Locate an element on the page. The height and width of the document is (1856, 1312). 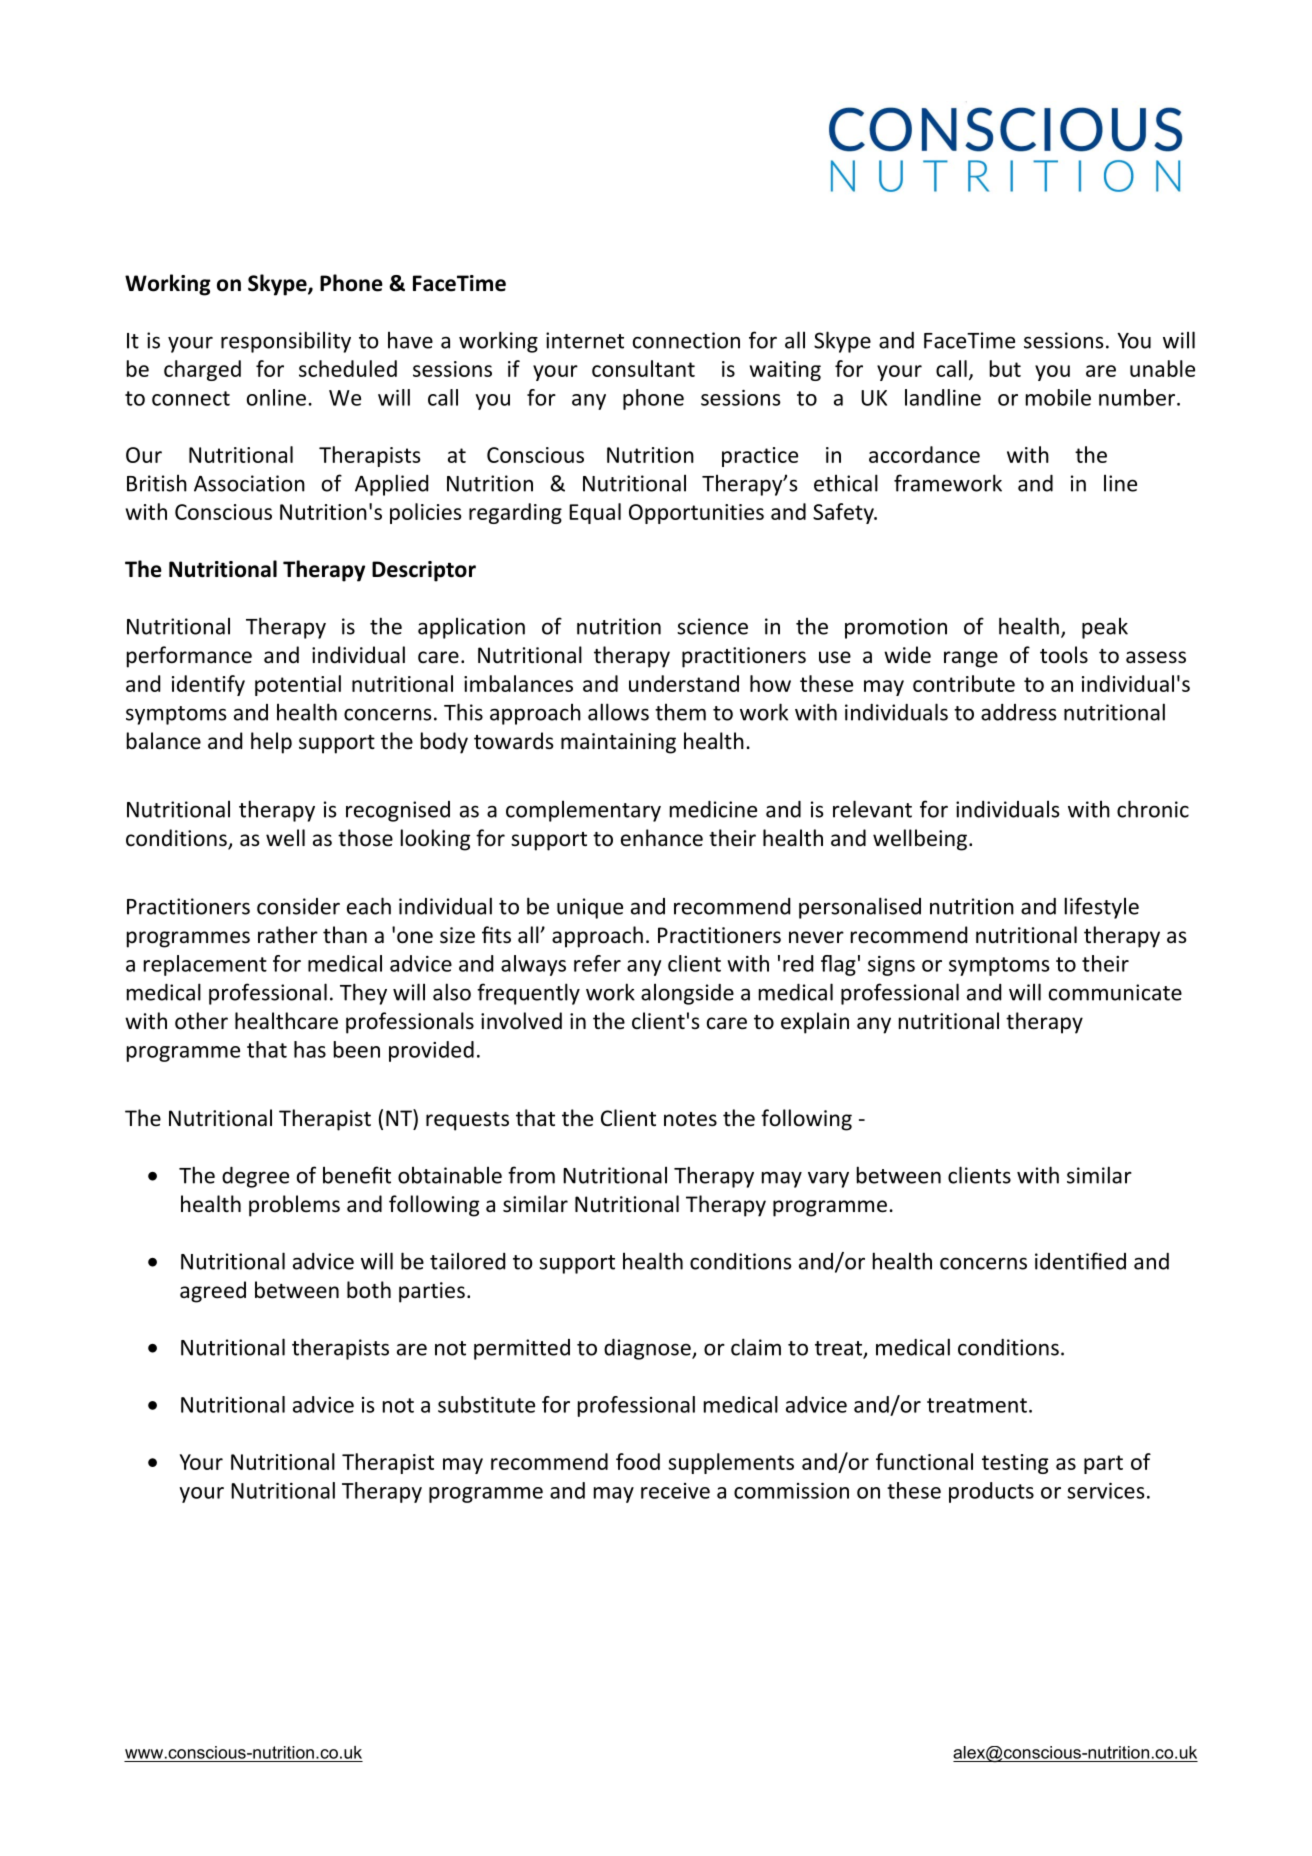
substitute is located at coordinates (486, 1404).
